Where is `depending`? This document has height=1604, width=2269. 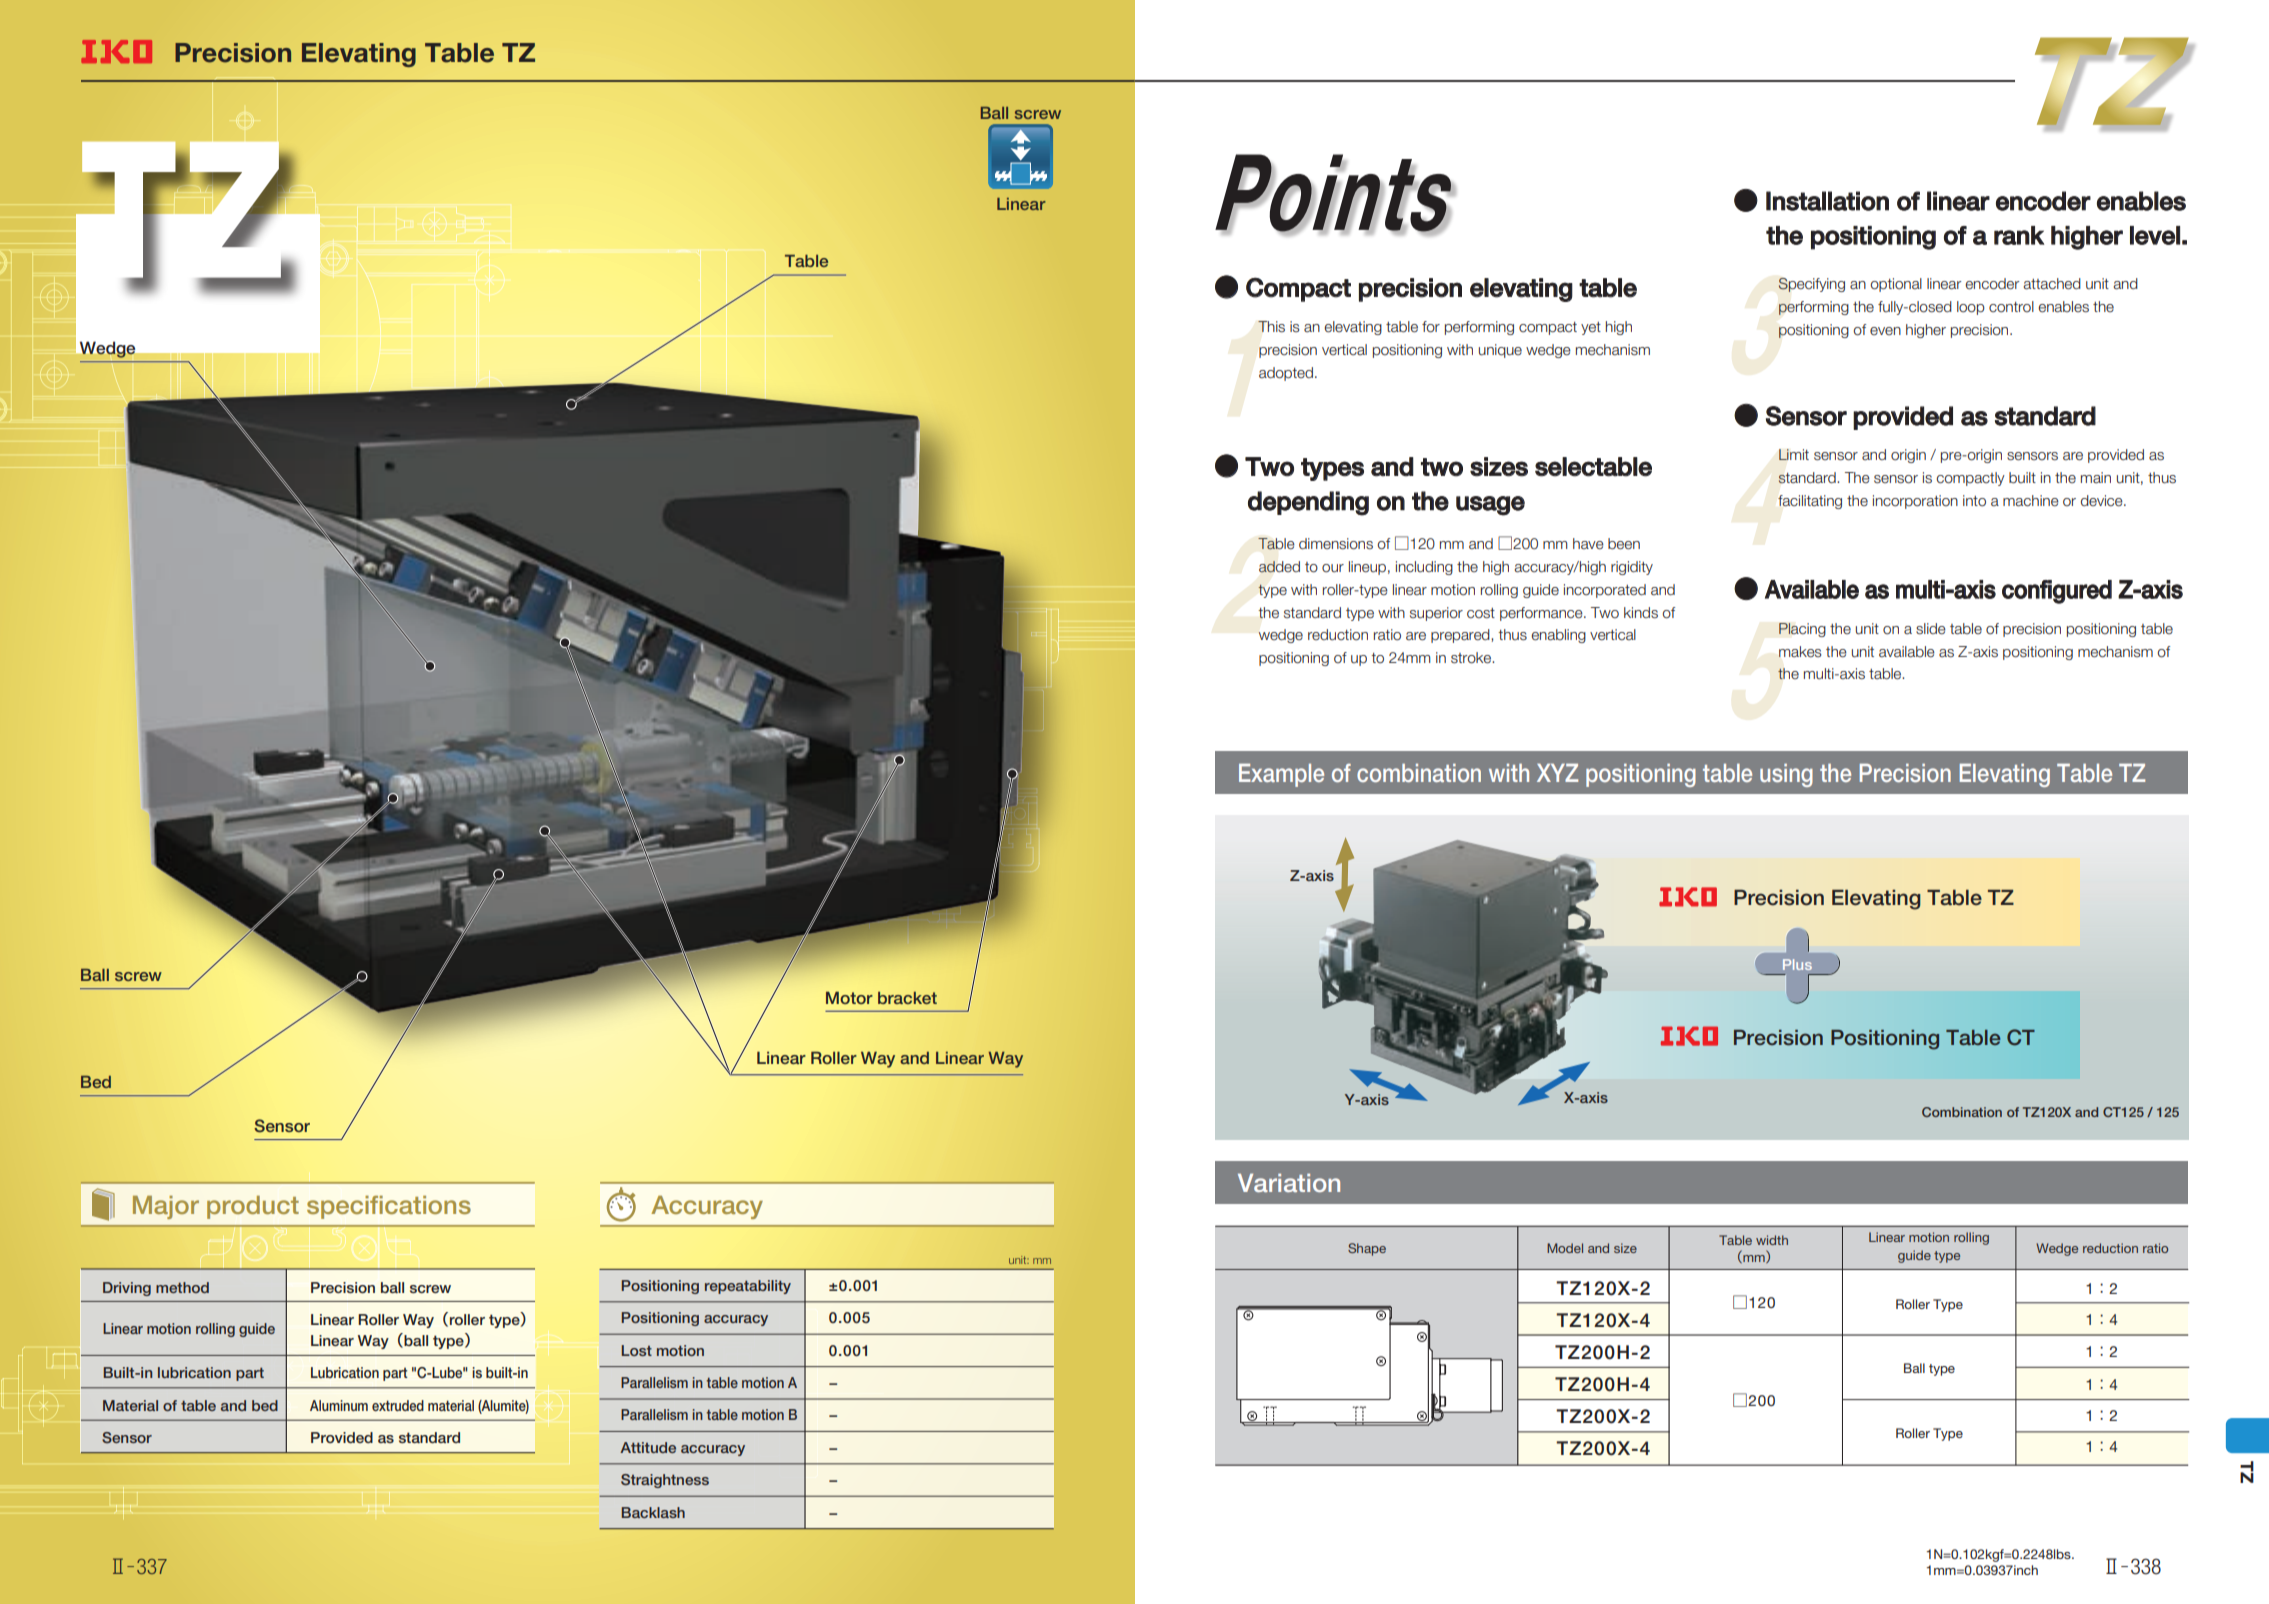 depending is located at coordinates (1308, 503).
